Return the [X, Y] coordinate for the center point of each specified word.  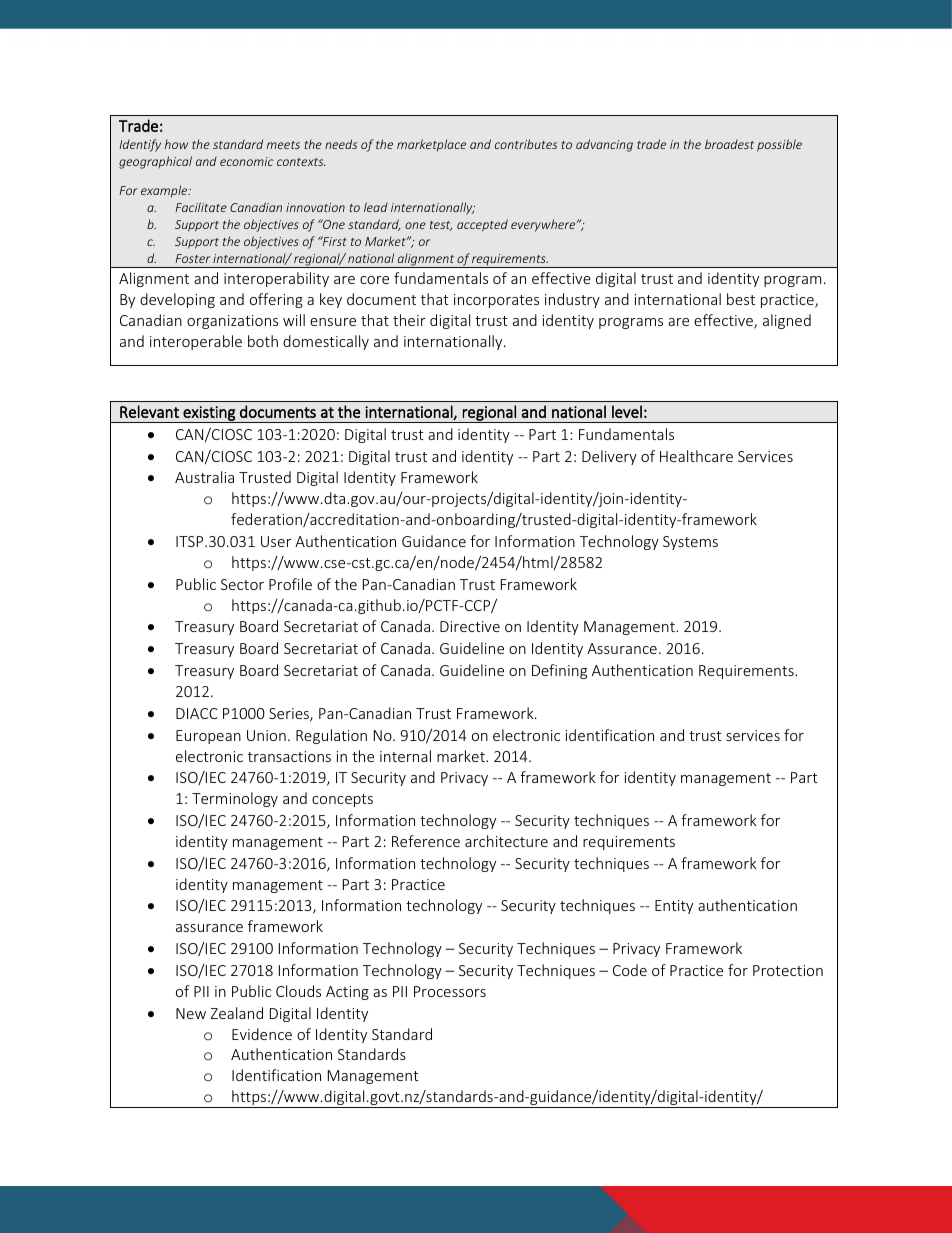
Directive [470, 626]
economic [247, 161]
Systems [690, 543]
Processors [450, 991]
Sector [242, 584]
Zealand [237, 1013]
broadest [729, 144]
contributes [526, 144]
